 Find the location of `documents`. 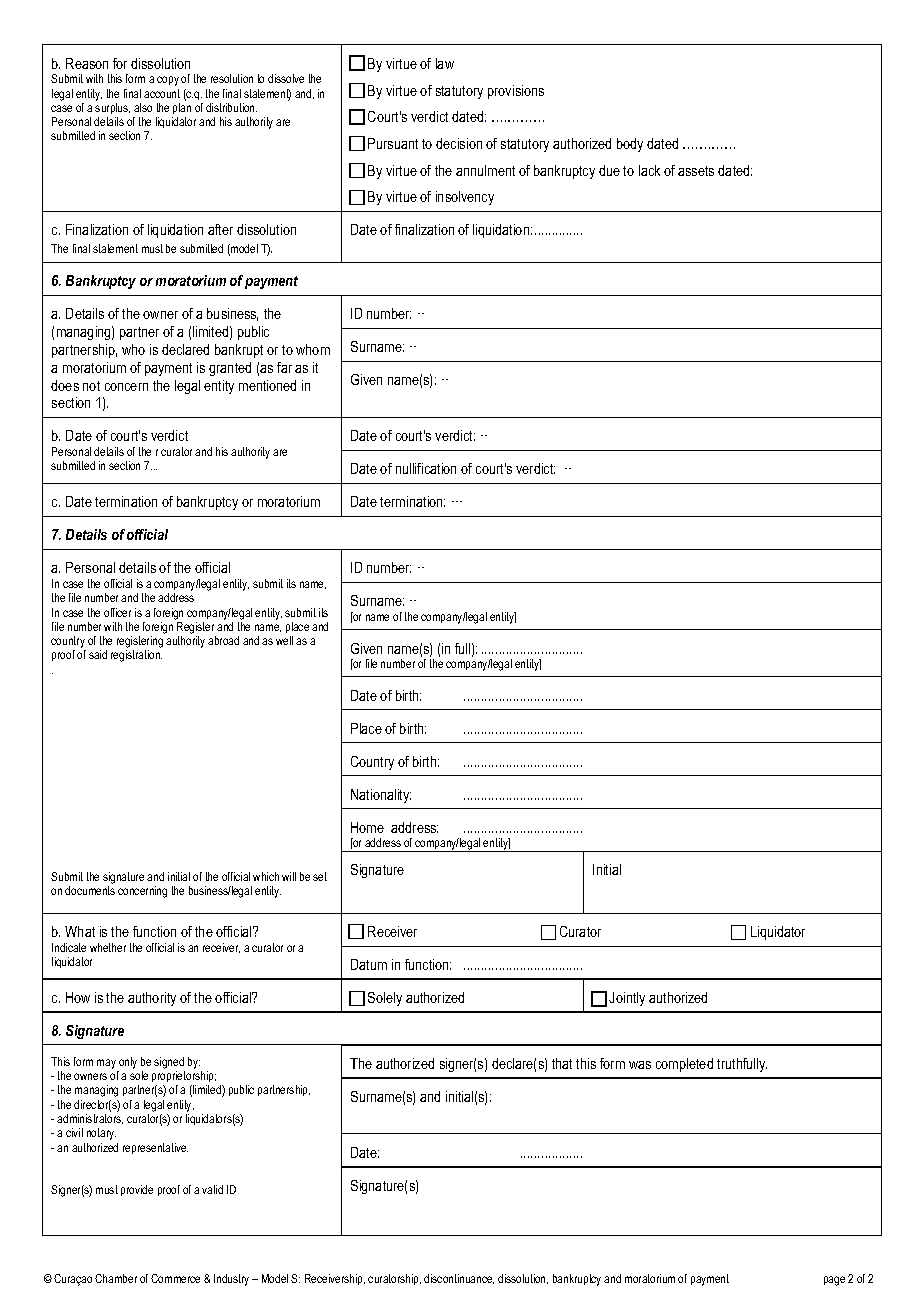

documents is located at coordinates (90, 890).
